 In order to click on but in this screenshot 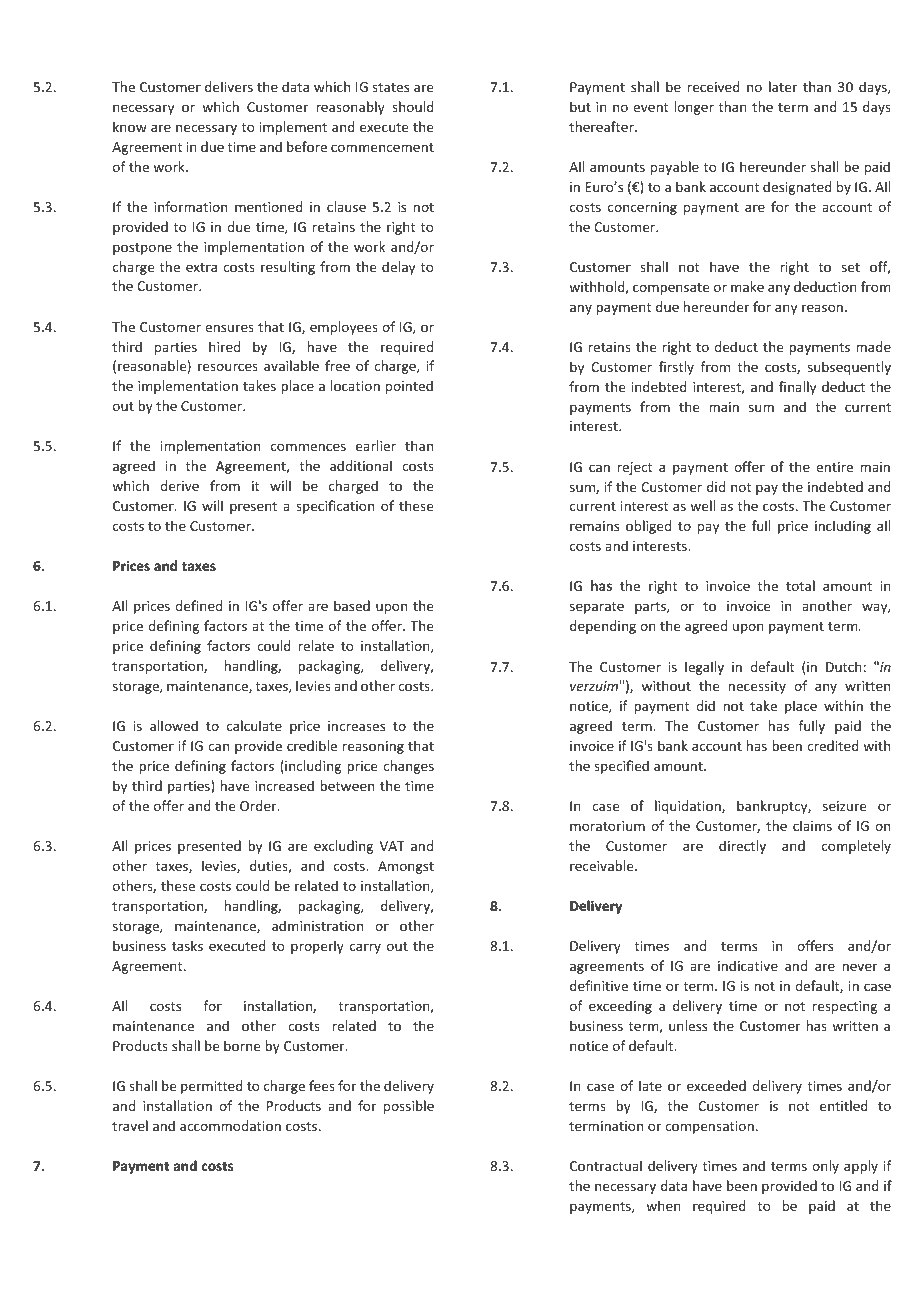, I will do `click(580, 106)`.
